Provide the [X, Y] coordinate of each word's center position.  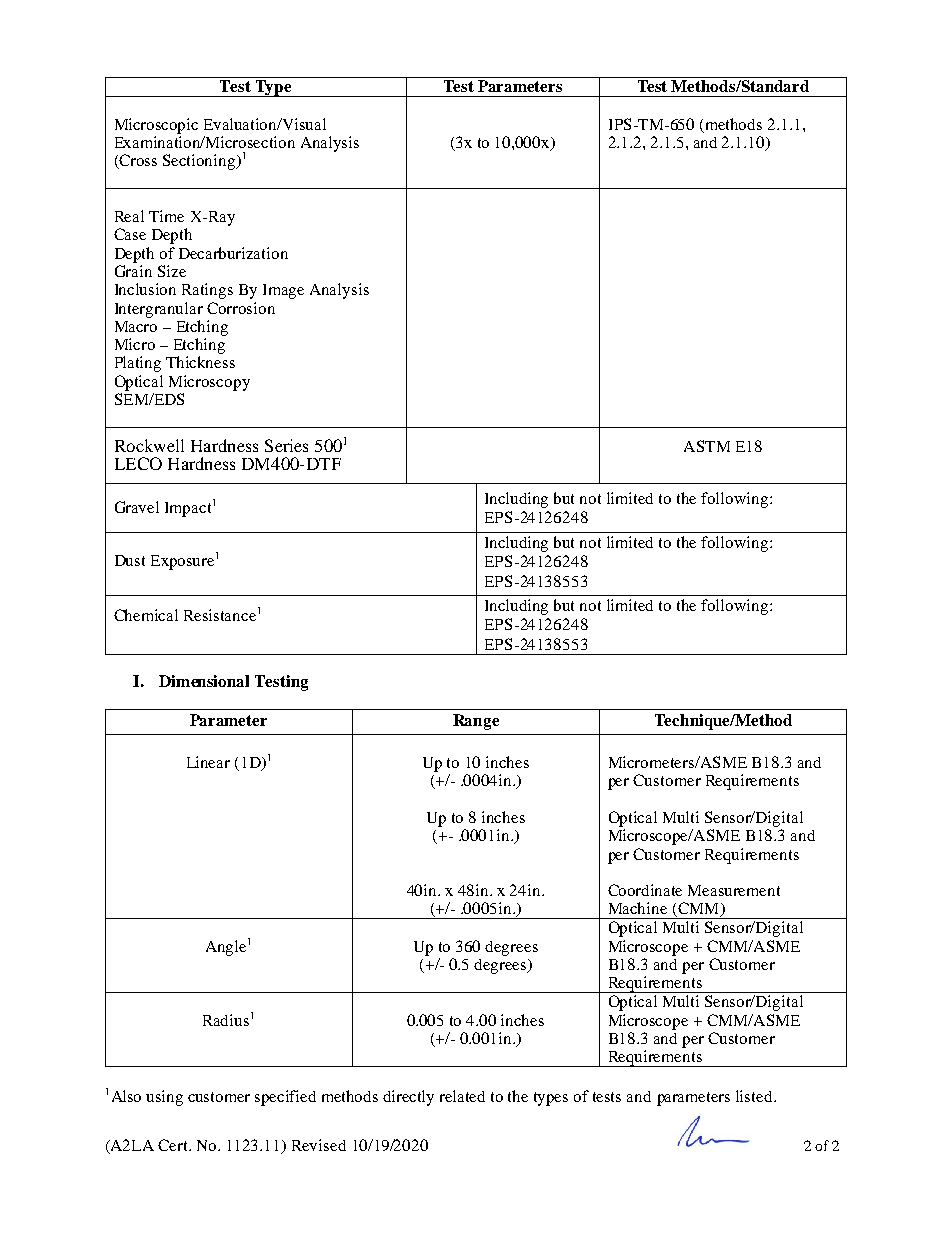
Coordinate [645, 890]
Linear [208, 762]
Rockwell [149, 445]
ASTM [707, 446]
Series [286, 445]
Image [283, 291]
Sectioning [200, 162]
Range [476, 722]
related [462, 1096]
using [164, 1098]
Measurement [734, 890]
